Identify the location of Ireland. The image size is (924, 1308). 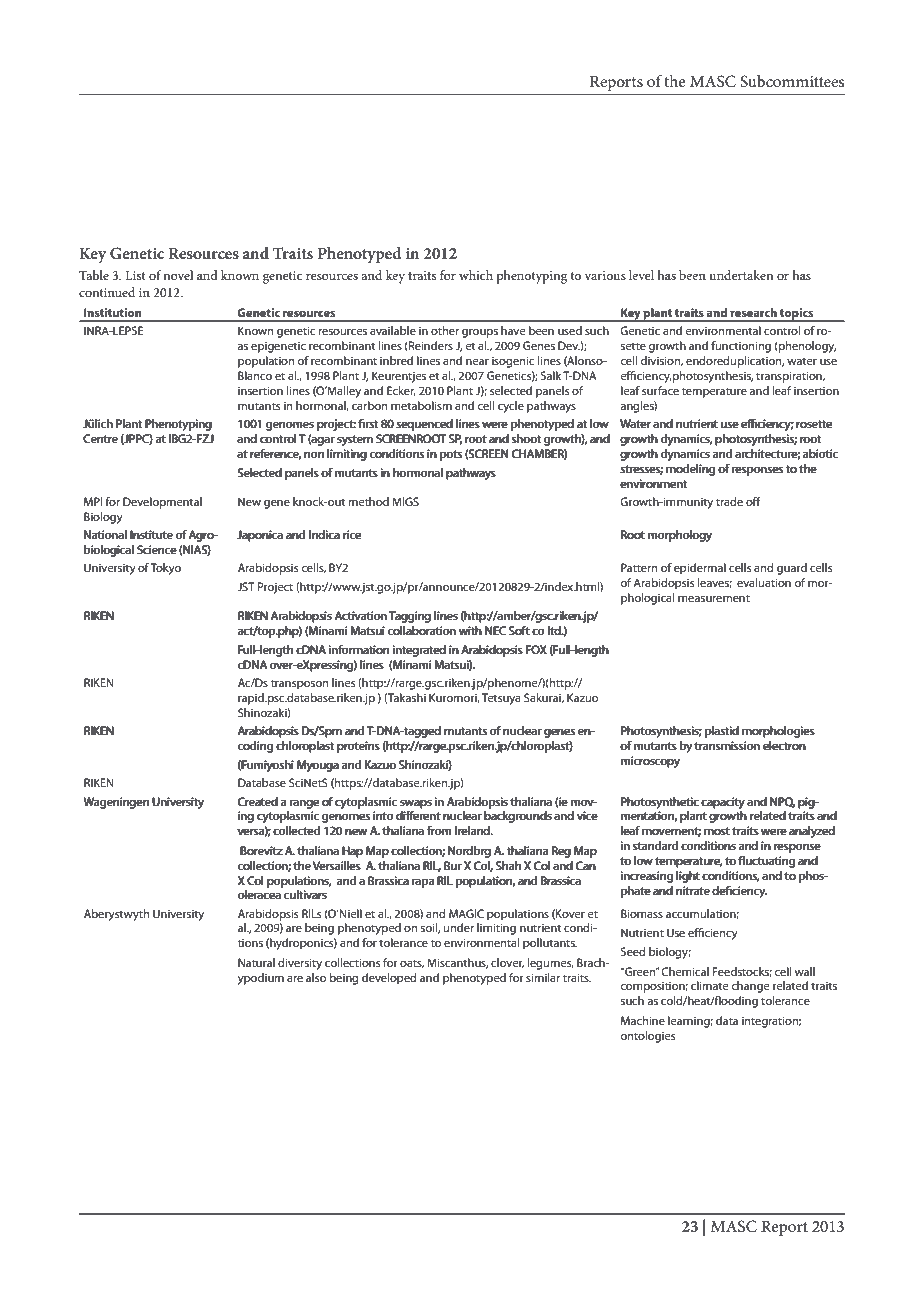
(473, 830).
